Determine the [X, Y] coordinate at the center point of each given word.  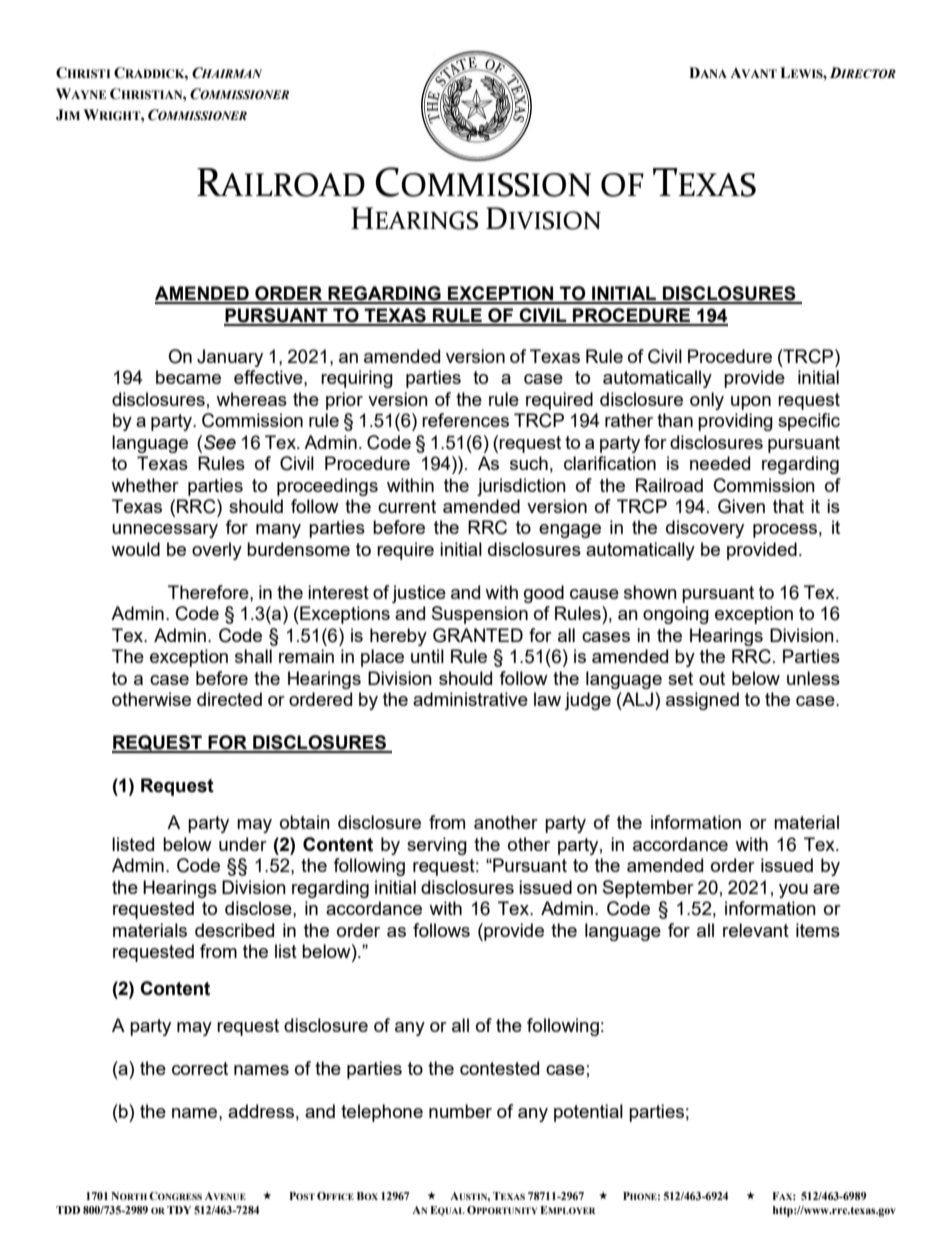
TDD [68, 1210]
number [460, 1111]
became [188, 377]
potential [588, 1113]
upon [751, 403]
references [465, 420]
